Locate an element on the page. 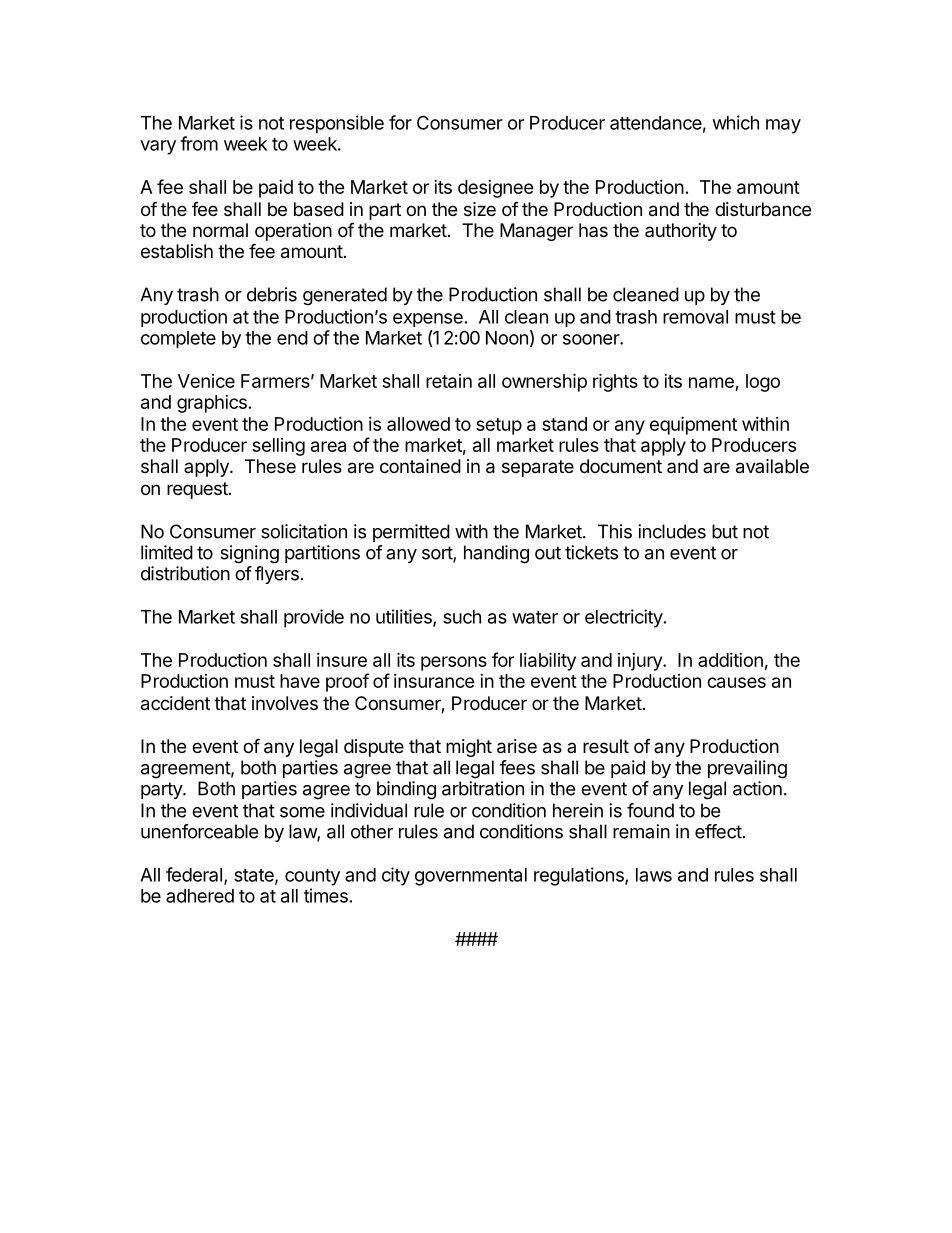 This page has width=952, height=1233. includes is located at coordinates (672, 531).
